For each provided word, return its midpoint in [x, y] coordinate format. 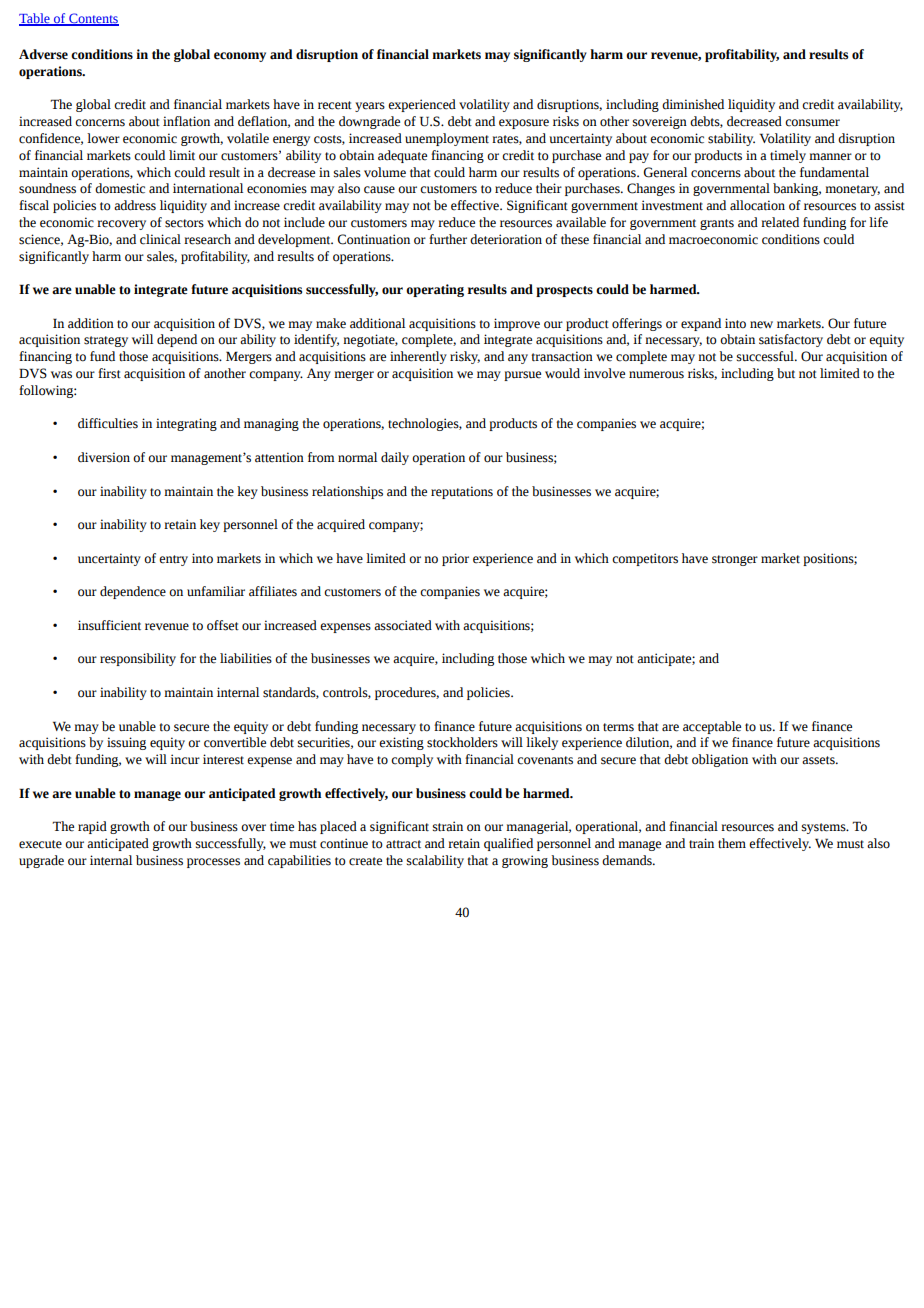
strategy [106, 341]
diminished [693, 104]
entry [173, 560]
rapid [92, 827]
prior [455, 559]
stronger [735, 560]
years [370, 107]
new [761, 325]
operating [435, 290]
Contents [93, 19]
